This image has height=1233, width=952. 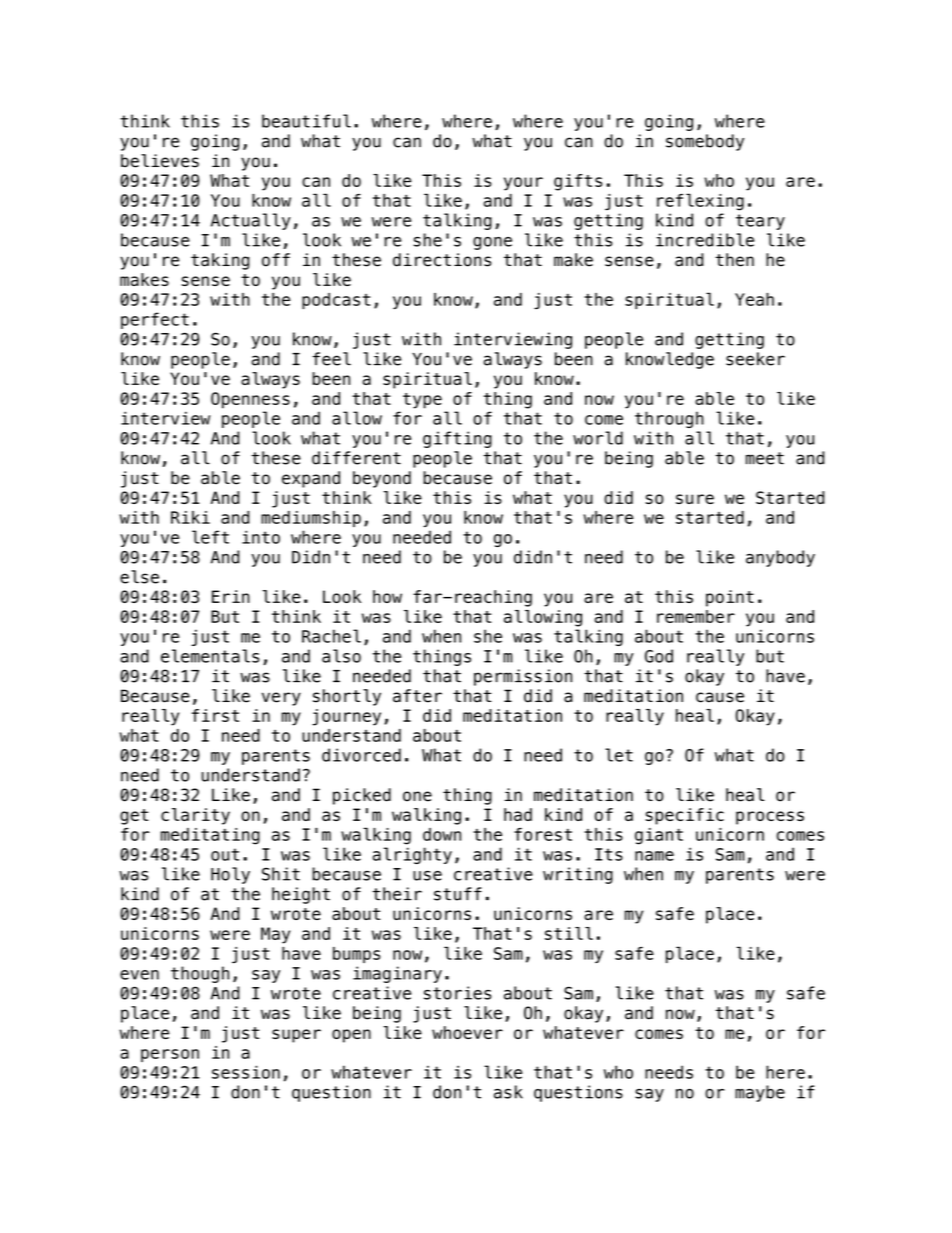 What do you see at coordinates (246, 1072) in the image?
I see `session` at bounding box center [246, 1072].
